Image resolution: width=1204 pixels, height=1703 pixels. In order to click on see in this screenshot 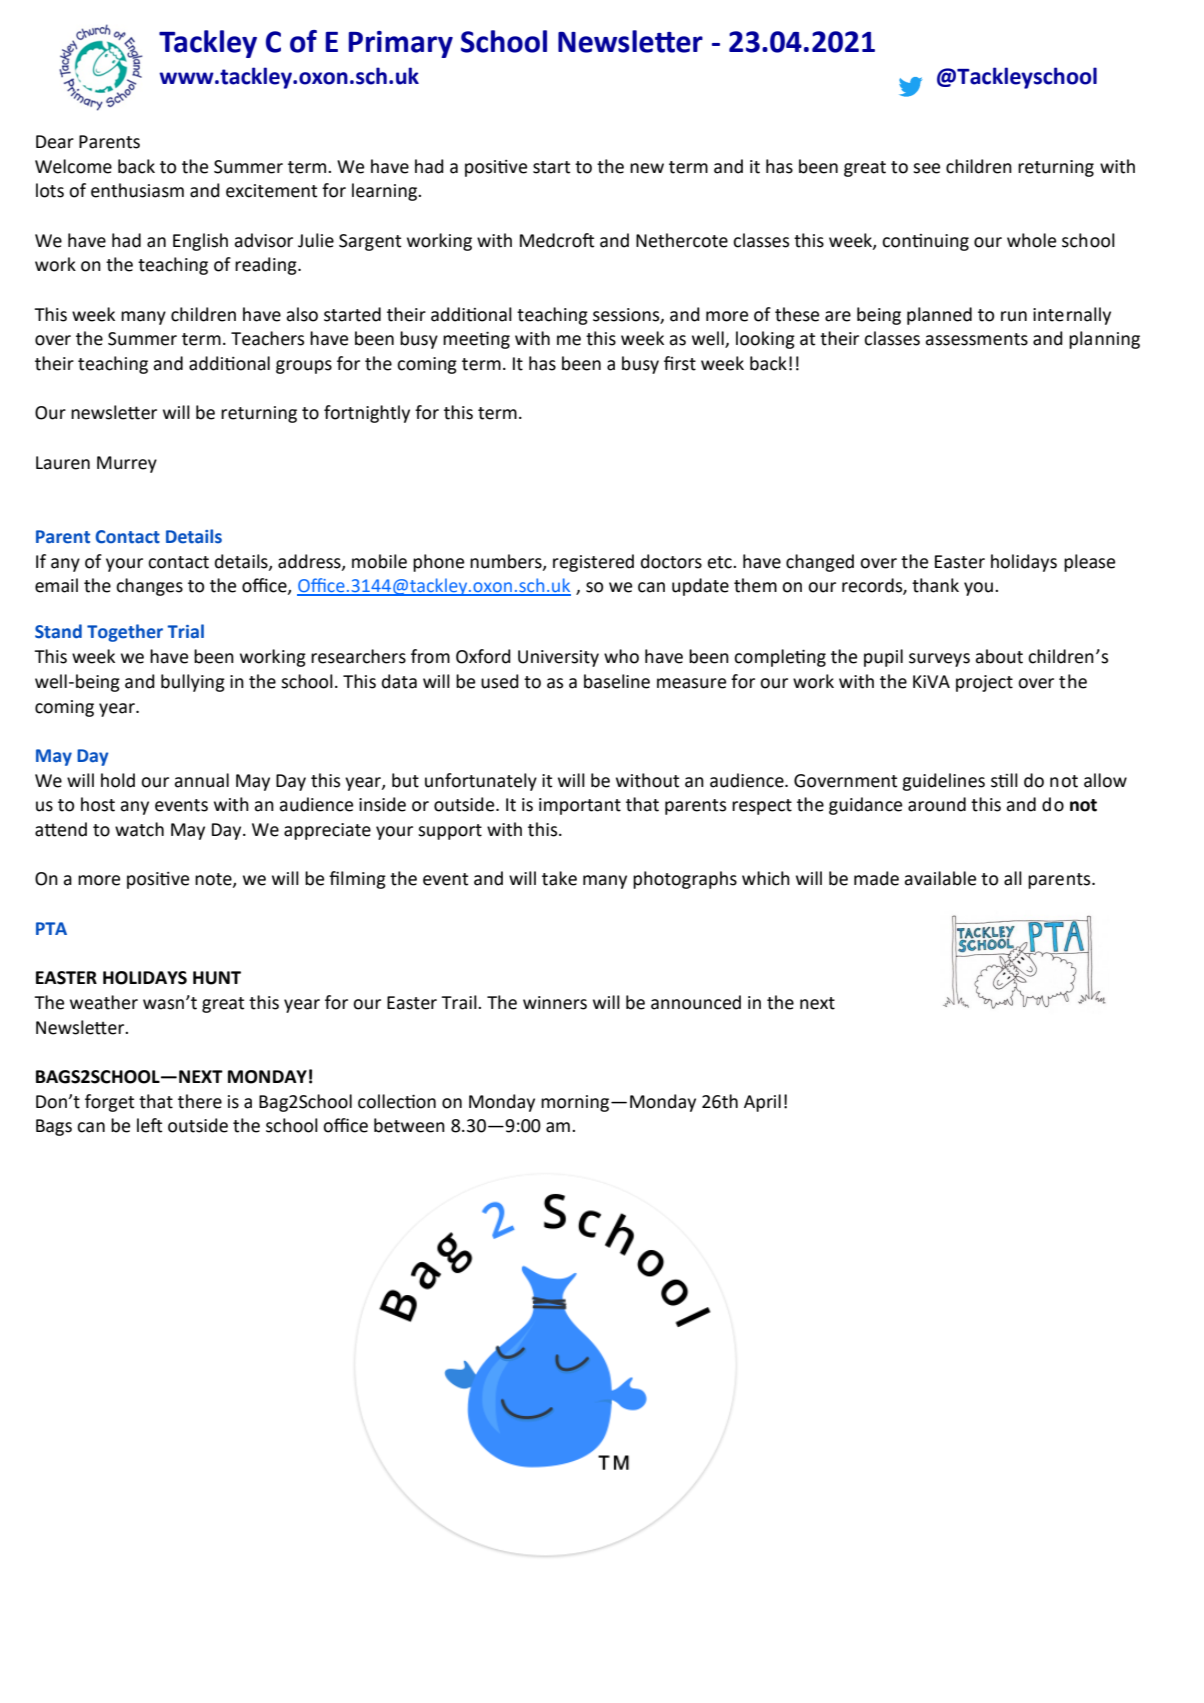, I will do `click(926, 168)`.
